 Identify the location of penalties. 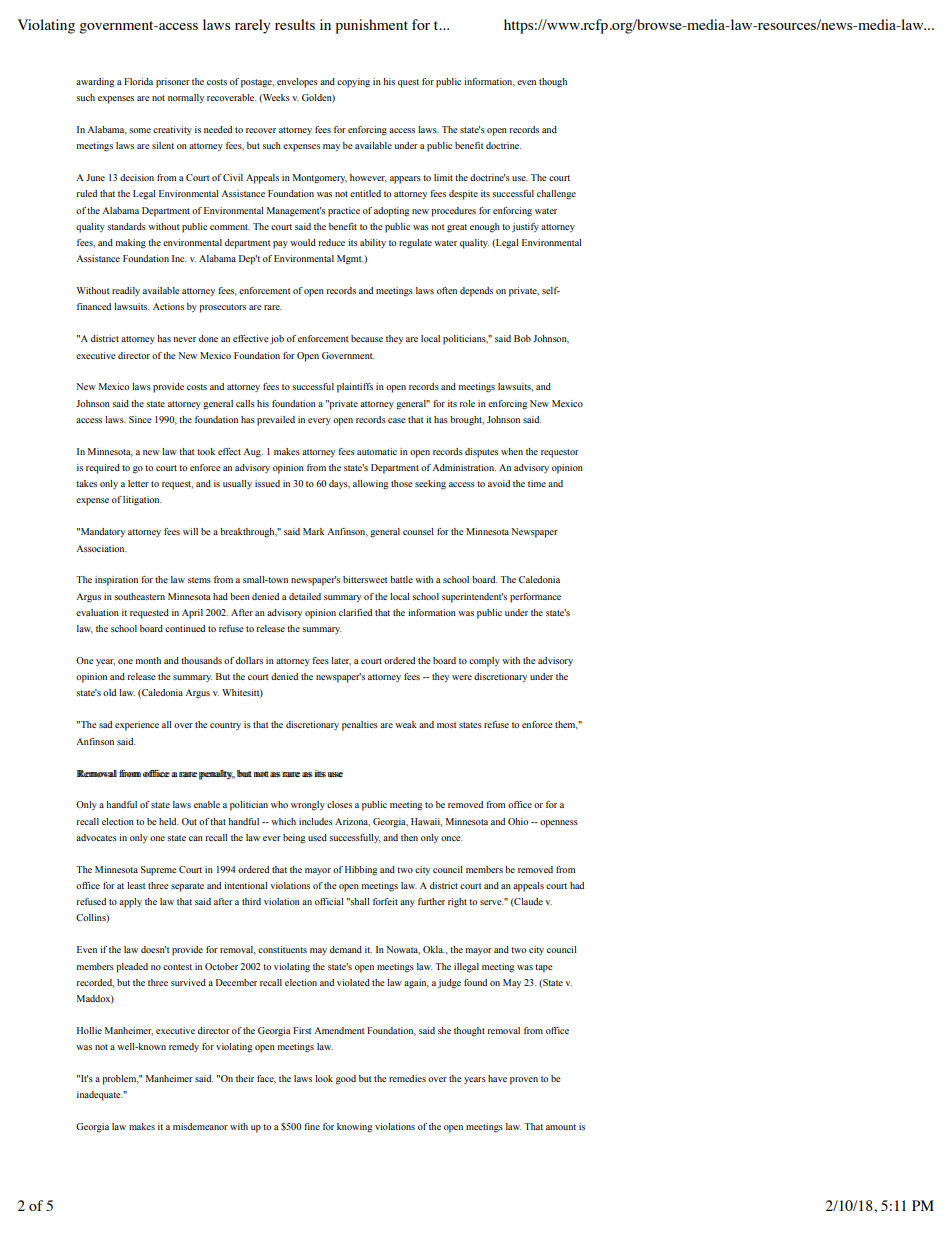
(360, 726).
